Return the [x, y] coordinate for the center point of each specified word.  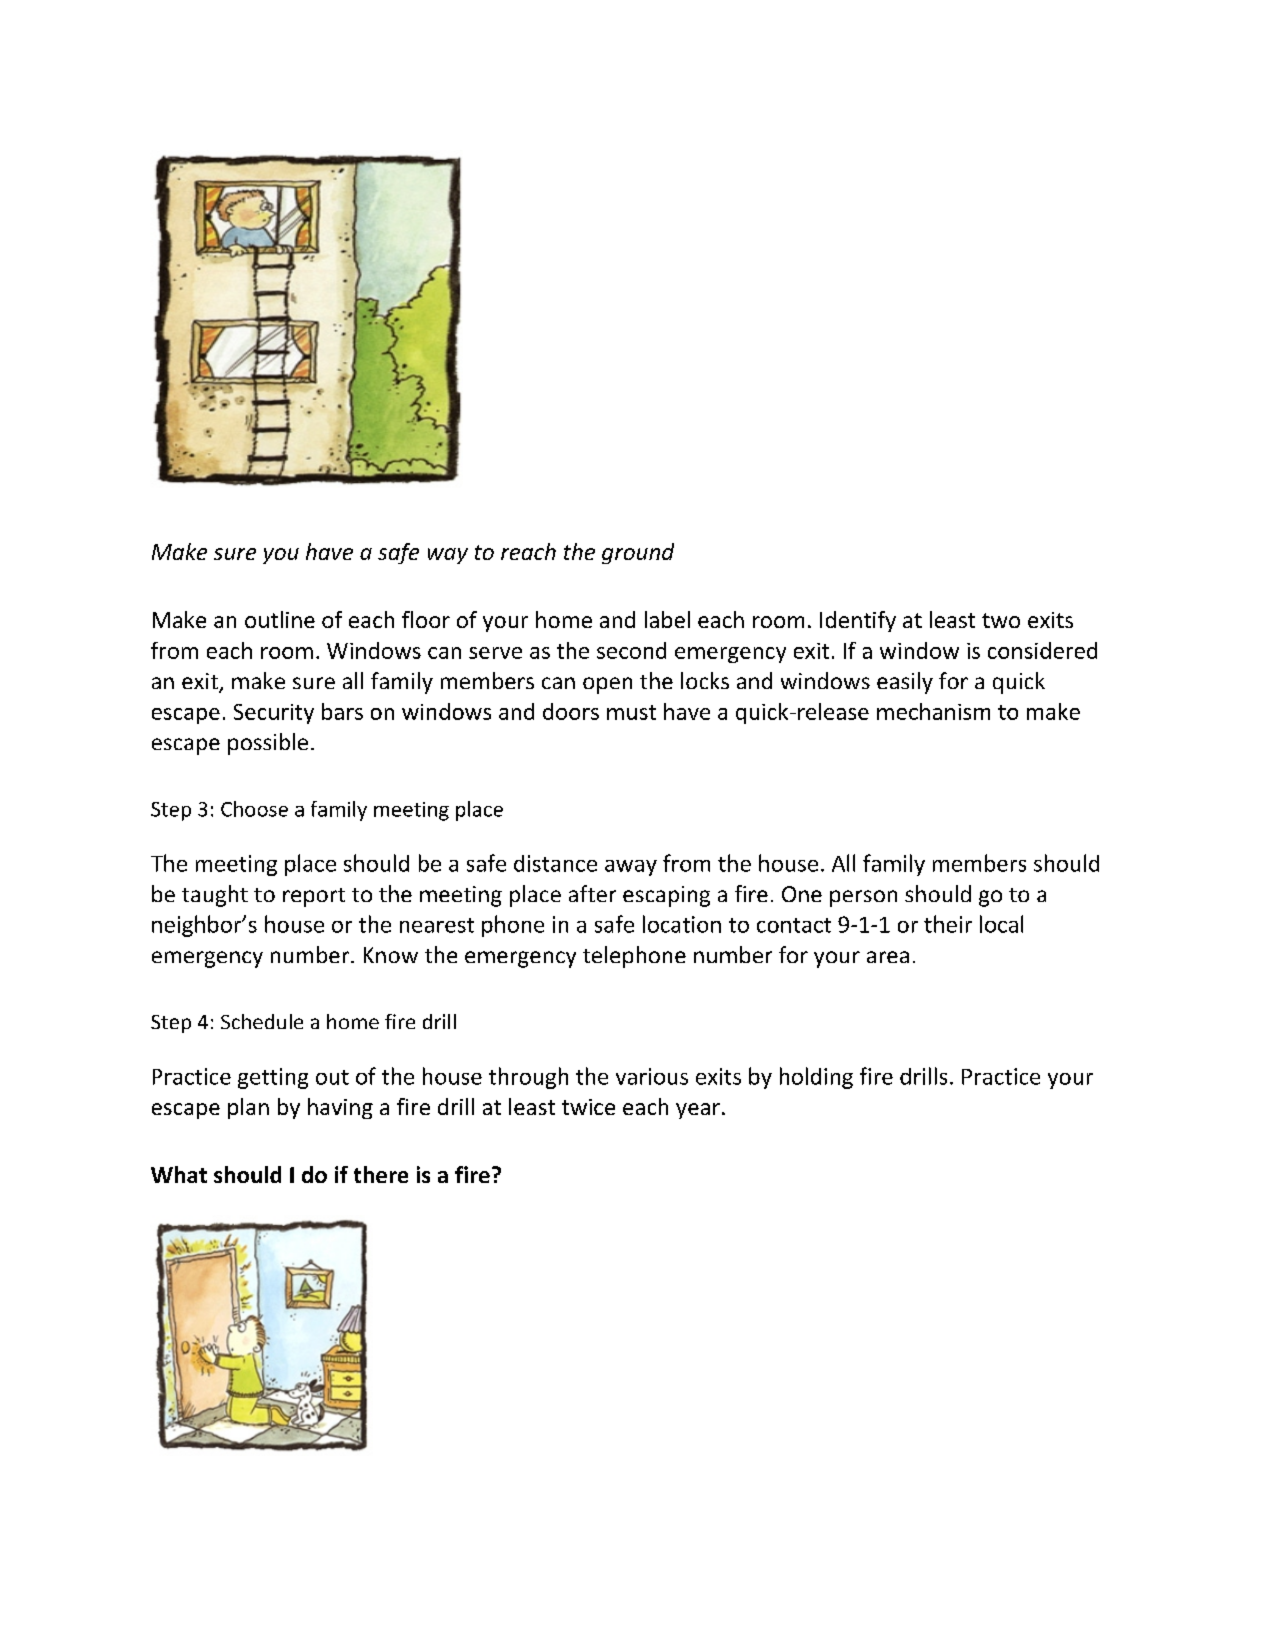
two [1001, 620]
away [631, 868]
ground [638, 553]
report [314, 897]
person [863, 898]
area [888, 957]
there [381, 1174]
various [652, 1076]
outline [280, 619]
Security [274, 714]
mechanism [933, 711]
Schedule [262, 1021]
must [631, 712]
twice [588, 1107]
